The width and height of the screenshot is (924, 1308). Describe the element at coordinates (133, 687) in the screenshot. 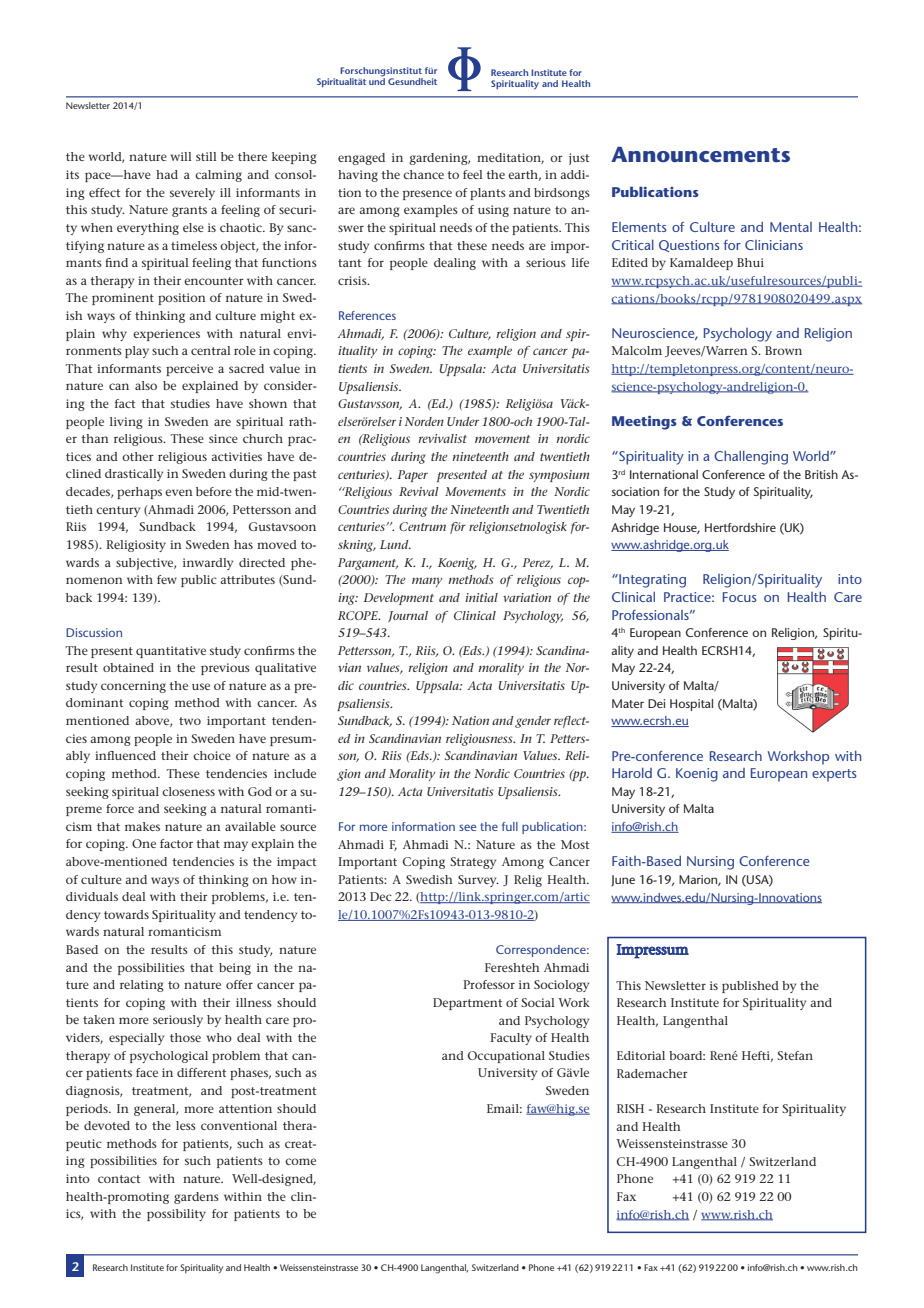

I see `concerning` at that location.
